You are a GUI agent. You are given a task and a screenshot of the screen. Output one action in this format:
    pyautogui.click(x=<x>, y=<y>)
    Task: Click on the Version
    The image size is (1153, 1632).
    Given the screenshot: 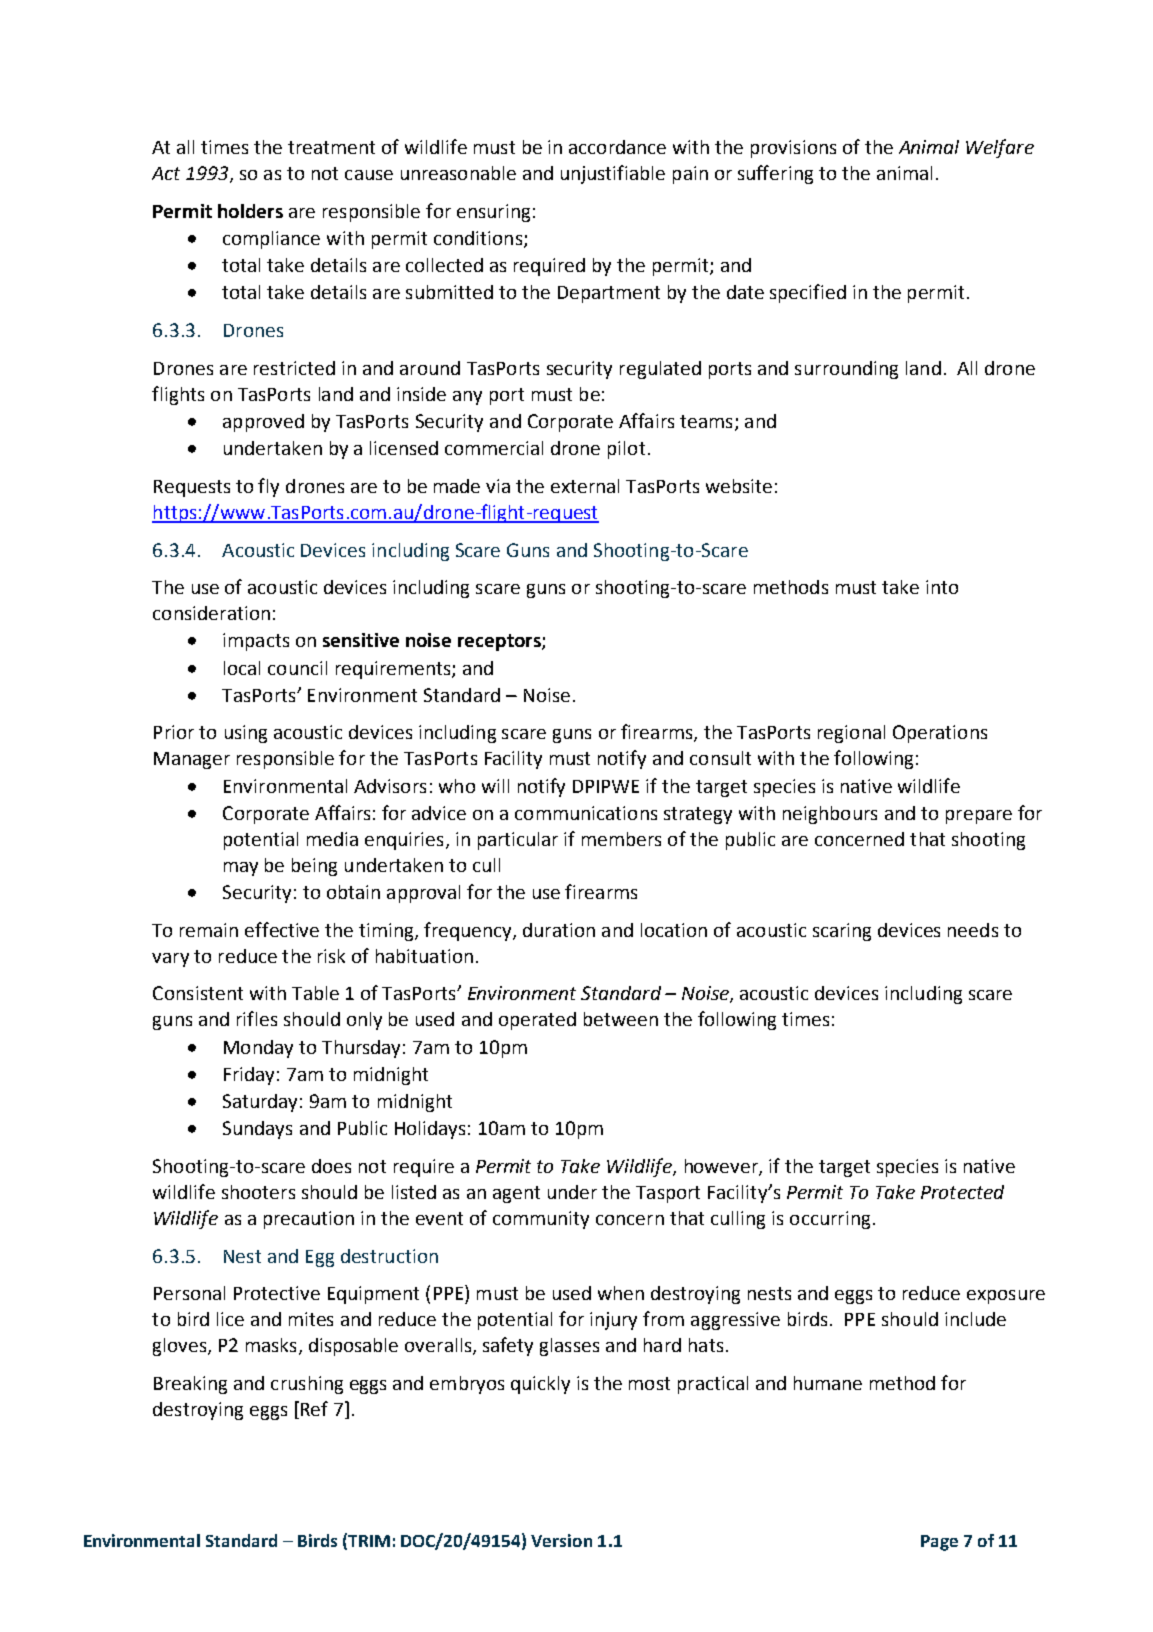 What is the action you would take?
    pyautogui.click(x=561, y=1540)
